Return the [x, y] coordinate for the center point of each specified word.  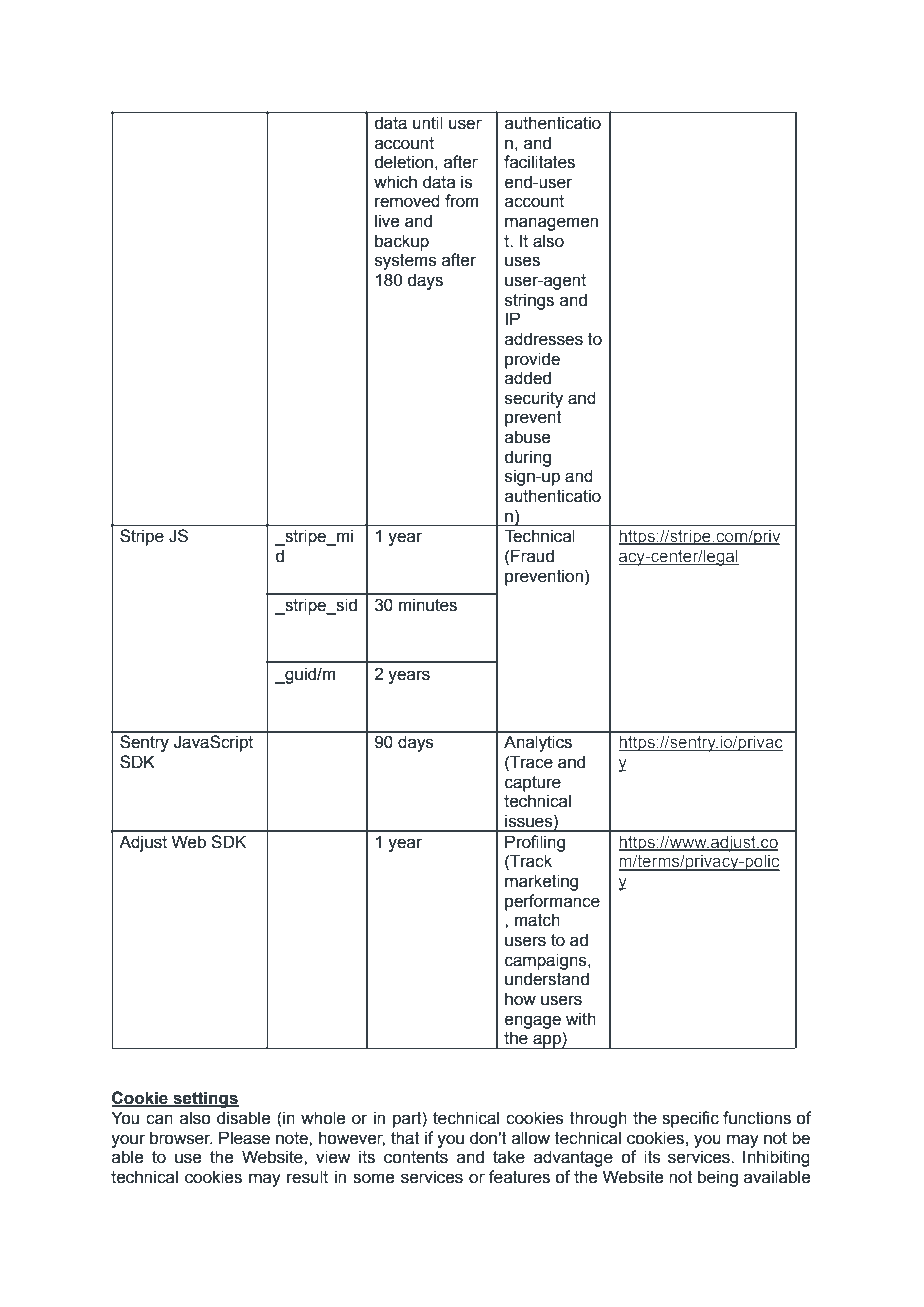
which [395, 182]
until [427, 123]
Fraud [532, 556]
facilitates [539, 162]
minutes [428, 605]
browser [181, 1138]
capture [533, 784]
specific [690, 1119]
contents [416, 1157]
